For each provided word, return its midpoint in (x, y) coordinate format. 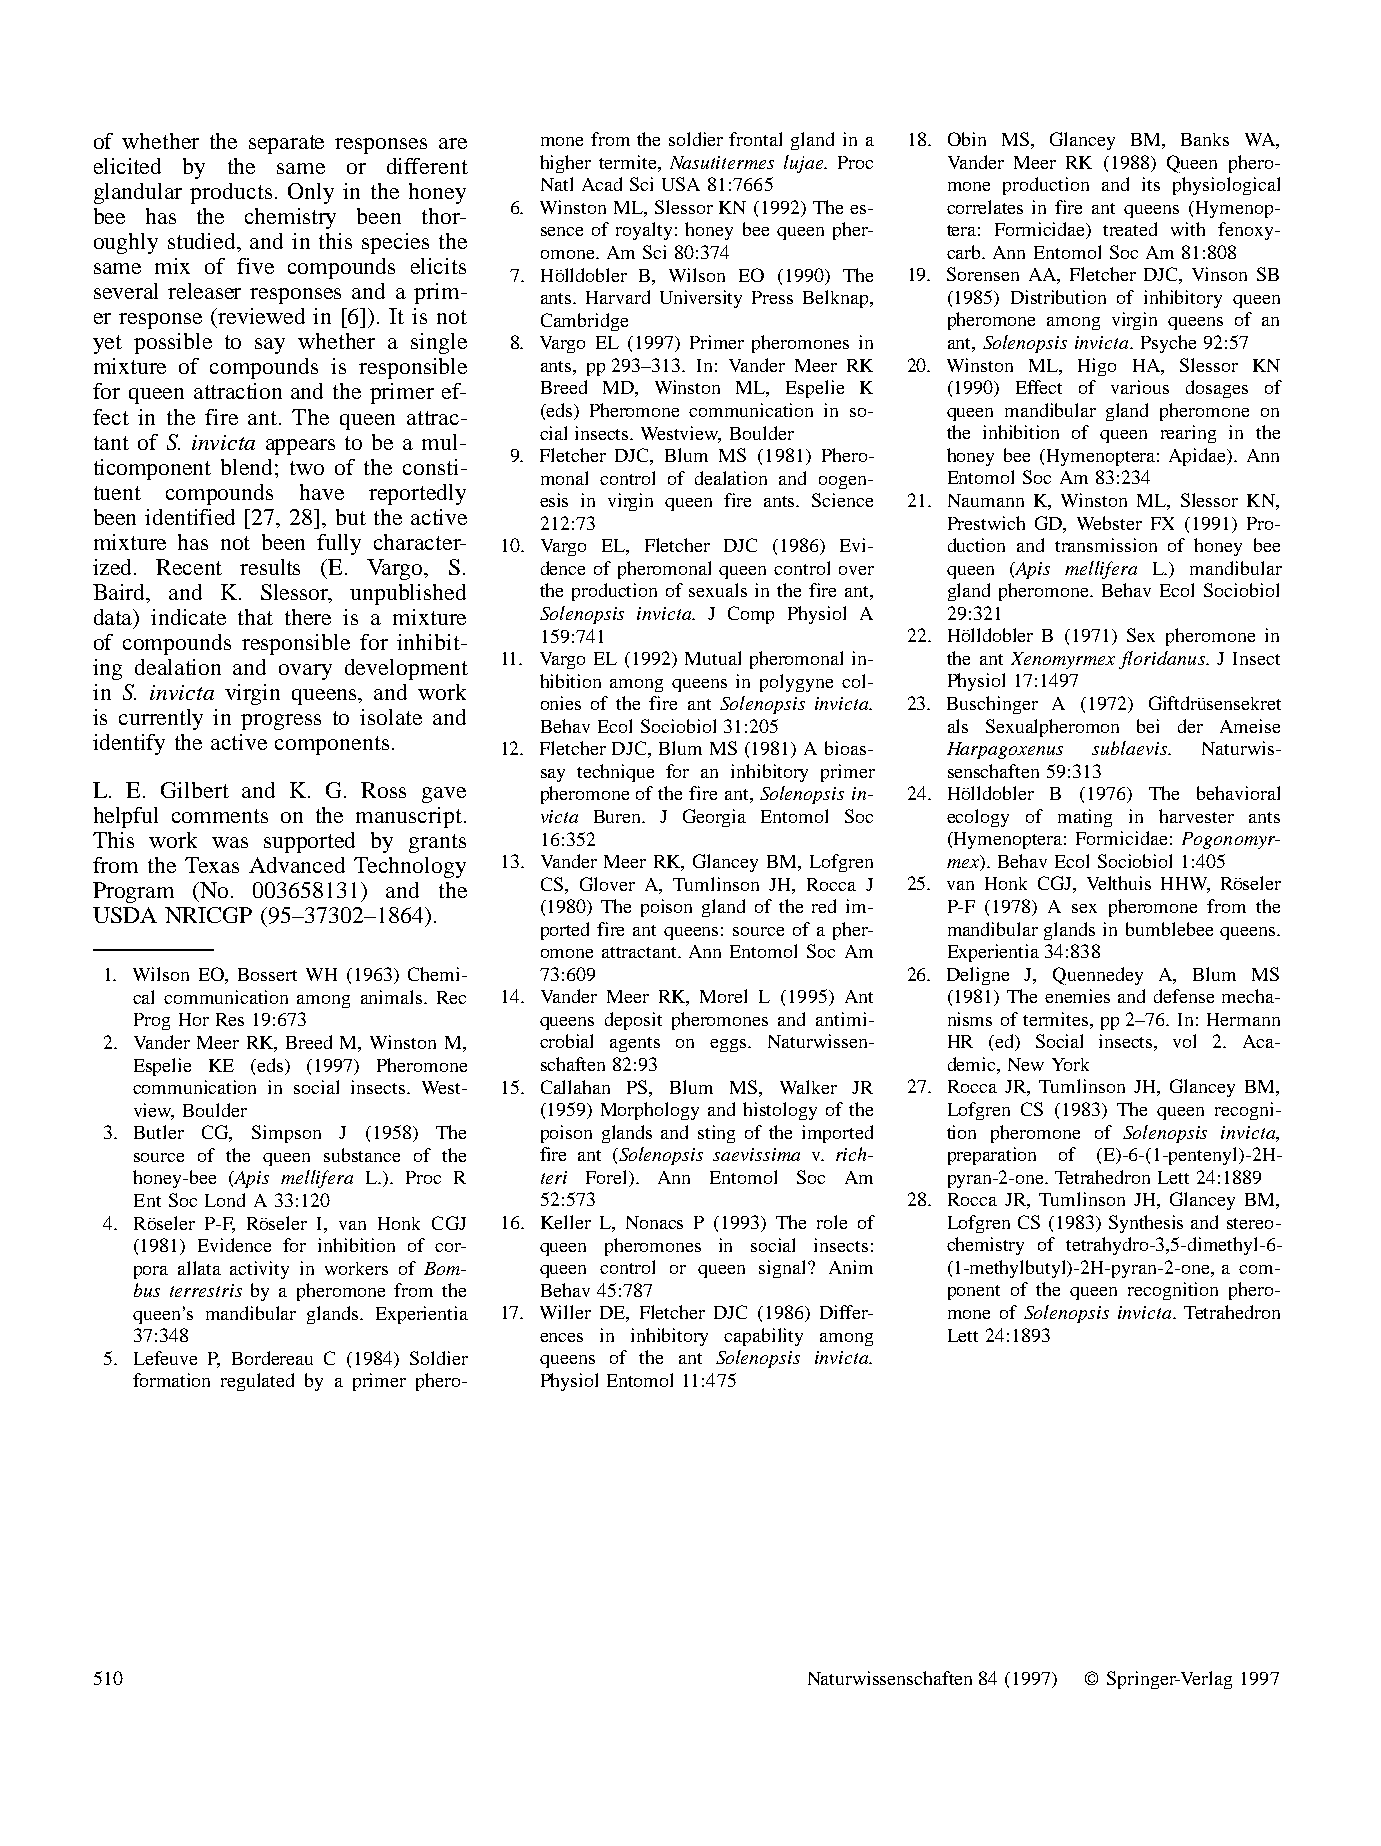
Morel (723, 996)
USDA (125, 915)
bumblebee (1169, 929)
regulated (257, 1382)
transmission (1106, 545)
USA (681, 184)
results (270, 567)
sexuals (718, 590)
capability (763, 1337)
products (231, 193)
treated (1130, 229)
